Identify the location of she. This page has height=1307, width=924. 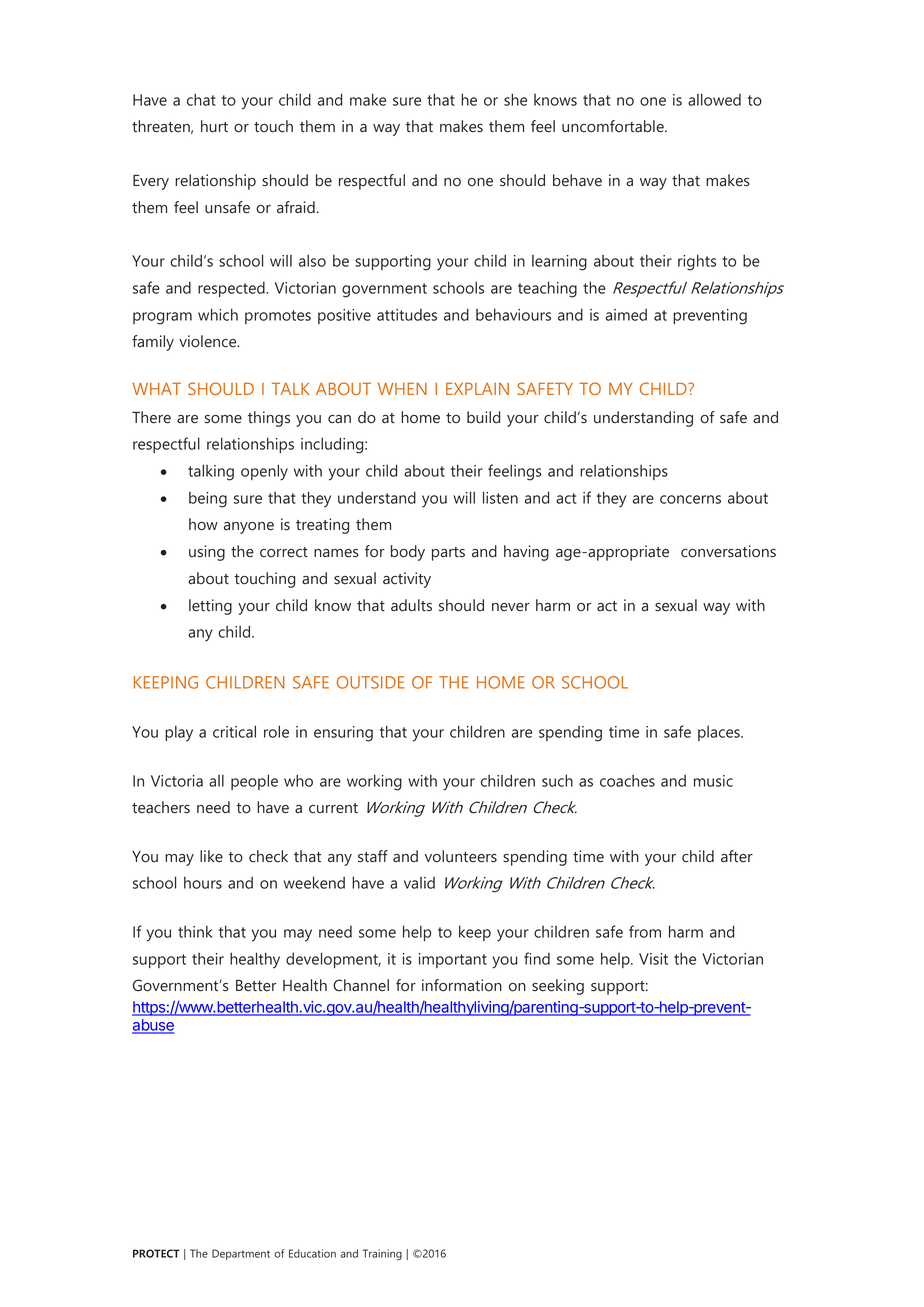
(515, 99).
